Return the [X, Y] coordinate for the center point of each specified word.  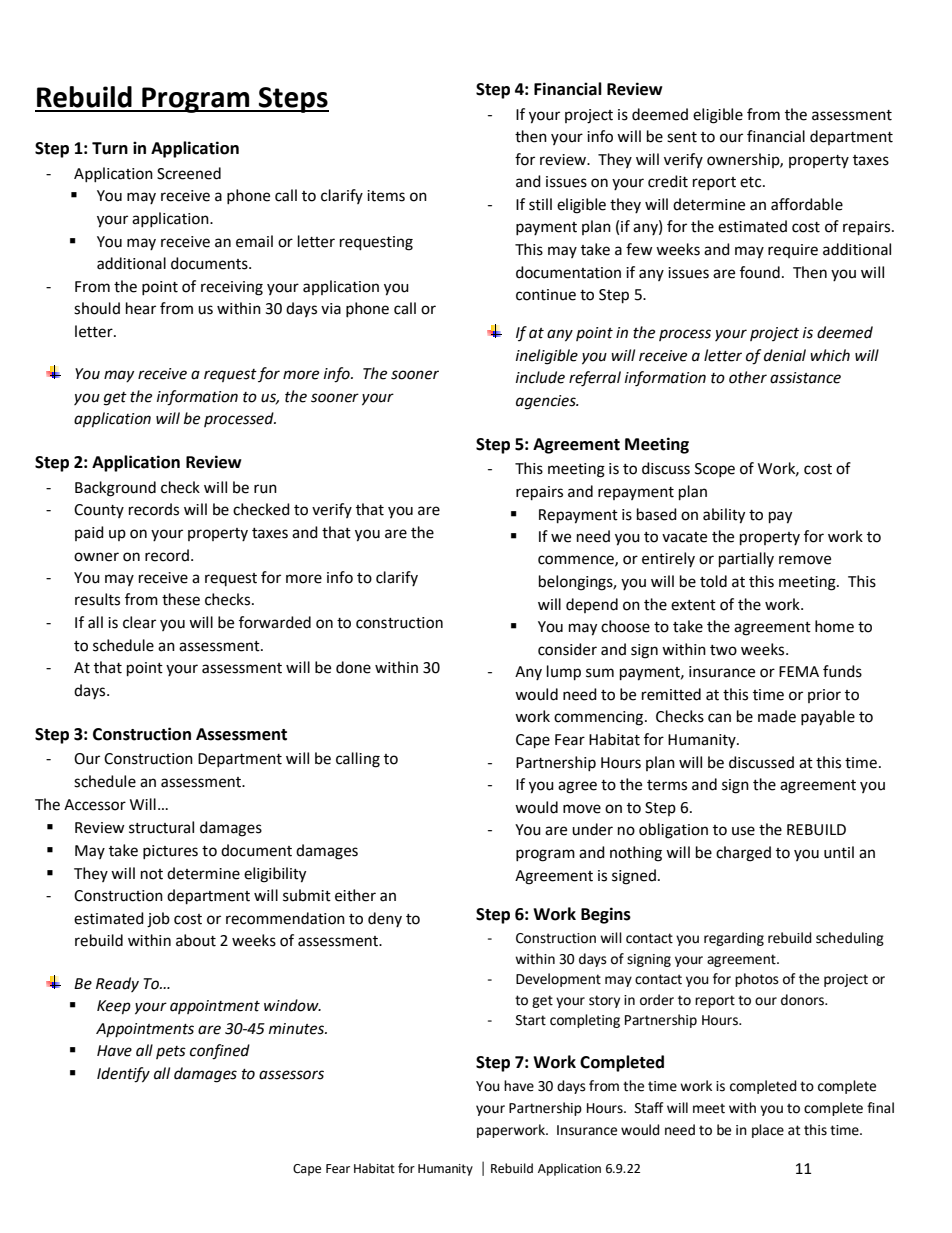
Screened [189, 173]
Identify [123, 1075]
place [768, 1131]
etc [752, 182]
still [540, 204]
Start [531, 1020]
